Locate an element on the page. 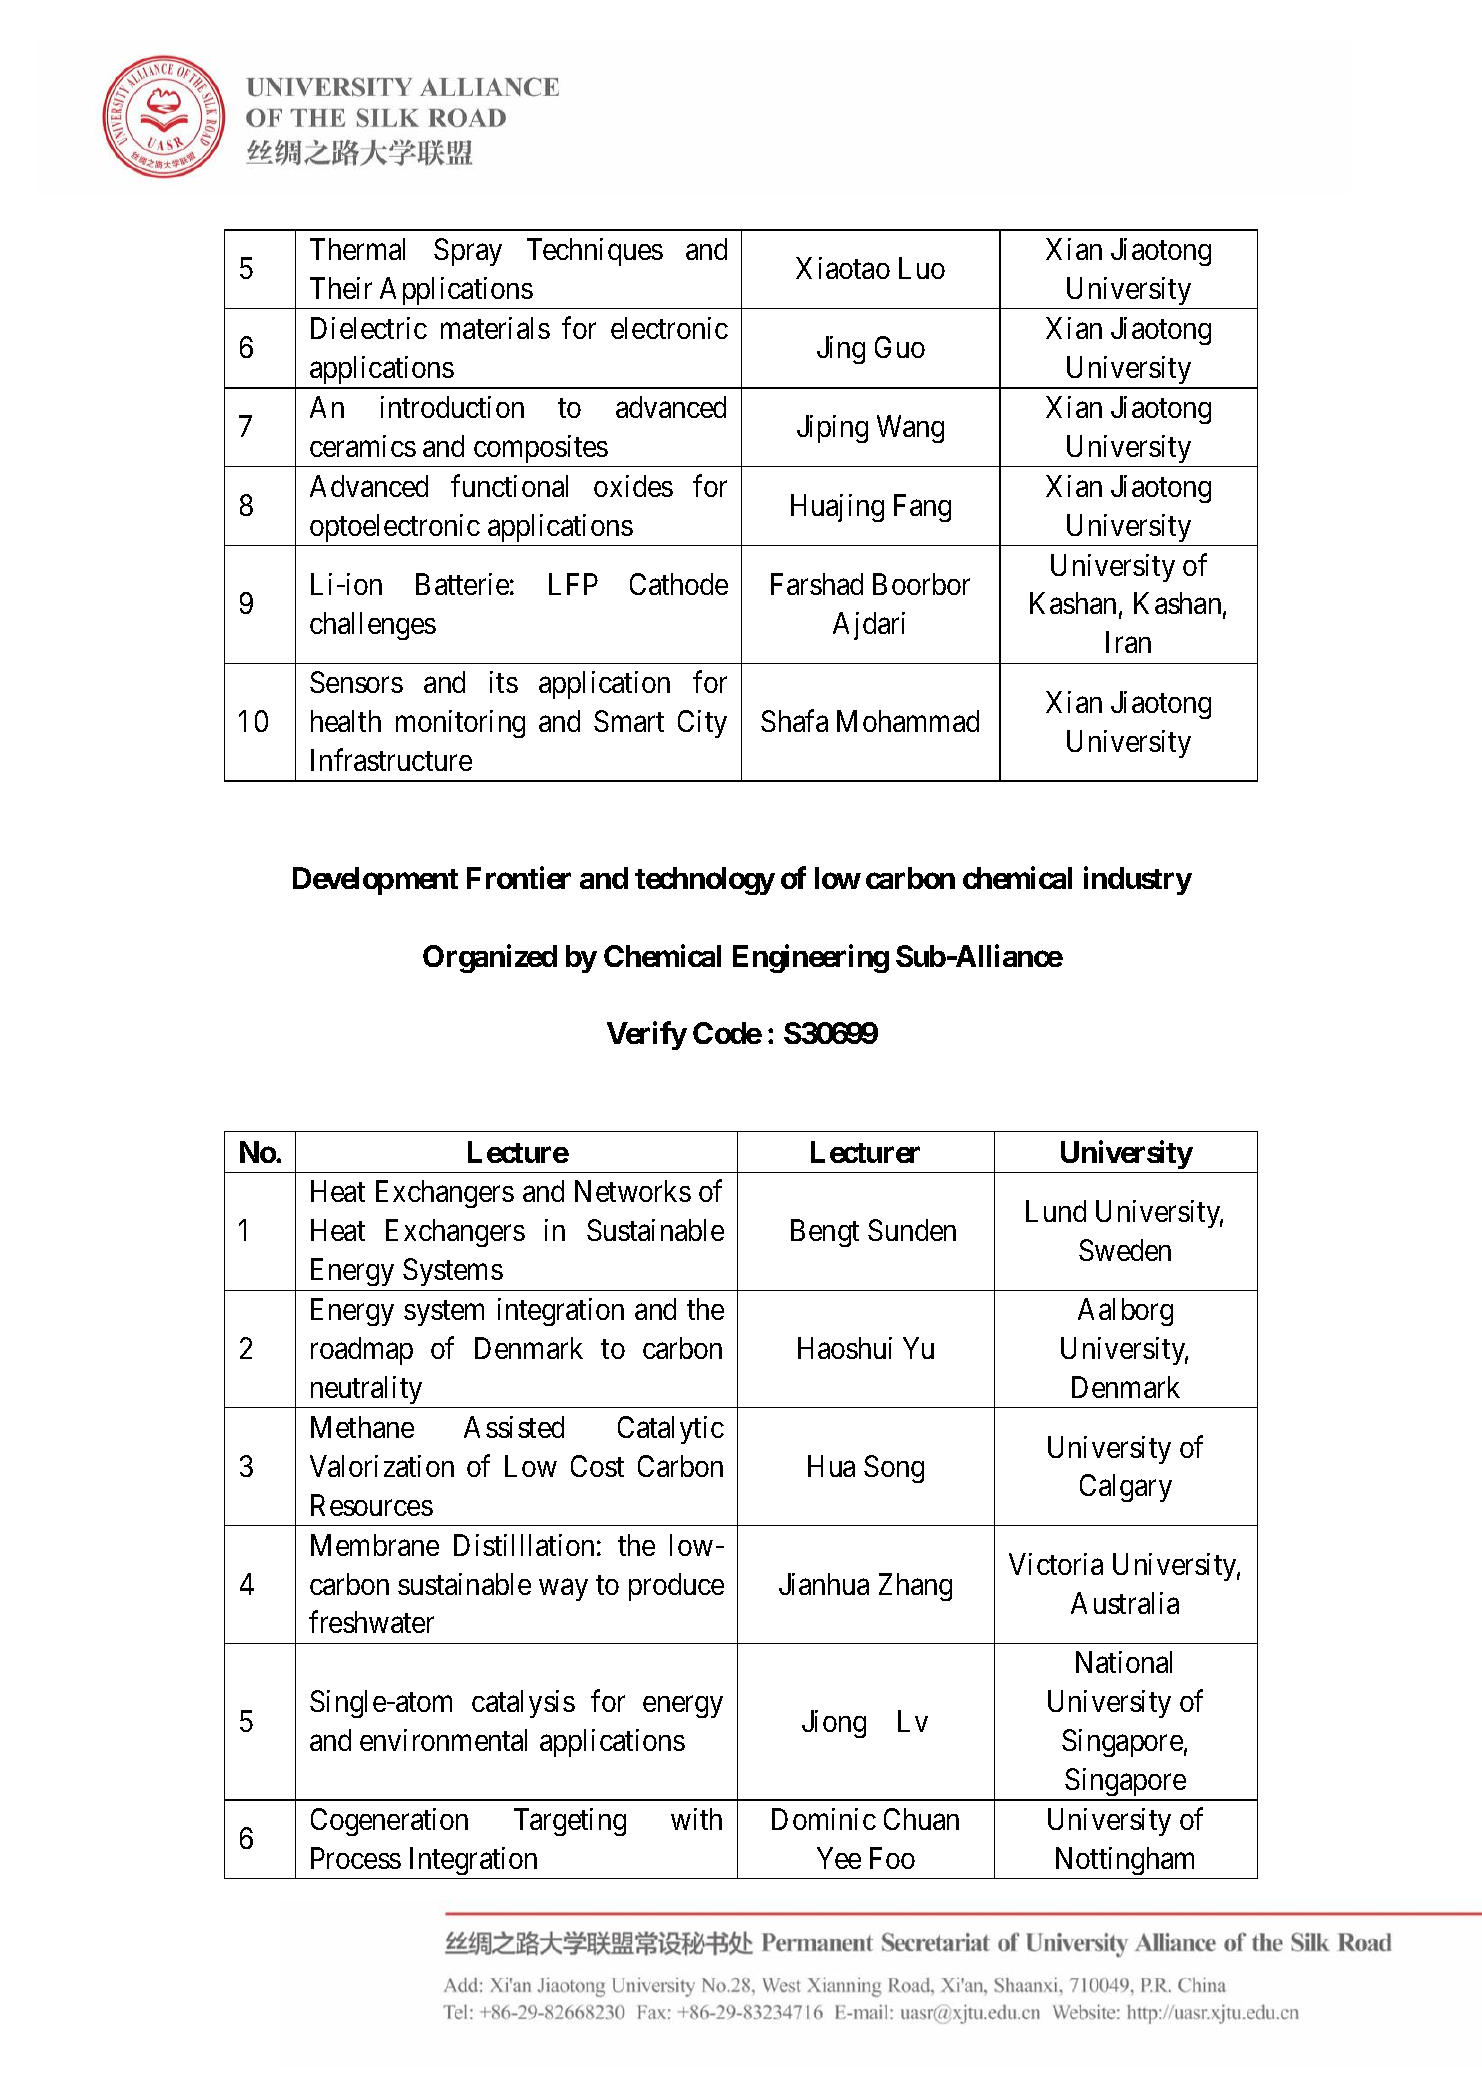 This page has height=2095, width=1482. Catalytic is located at coordinates (671, 1430).
